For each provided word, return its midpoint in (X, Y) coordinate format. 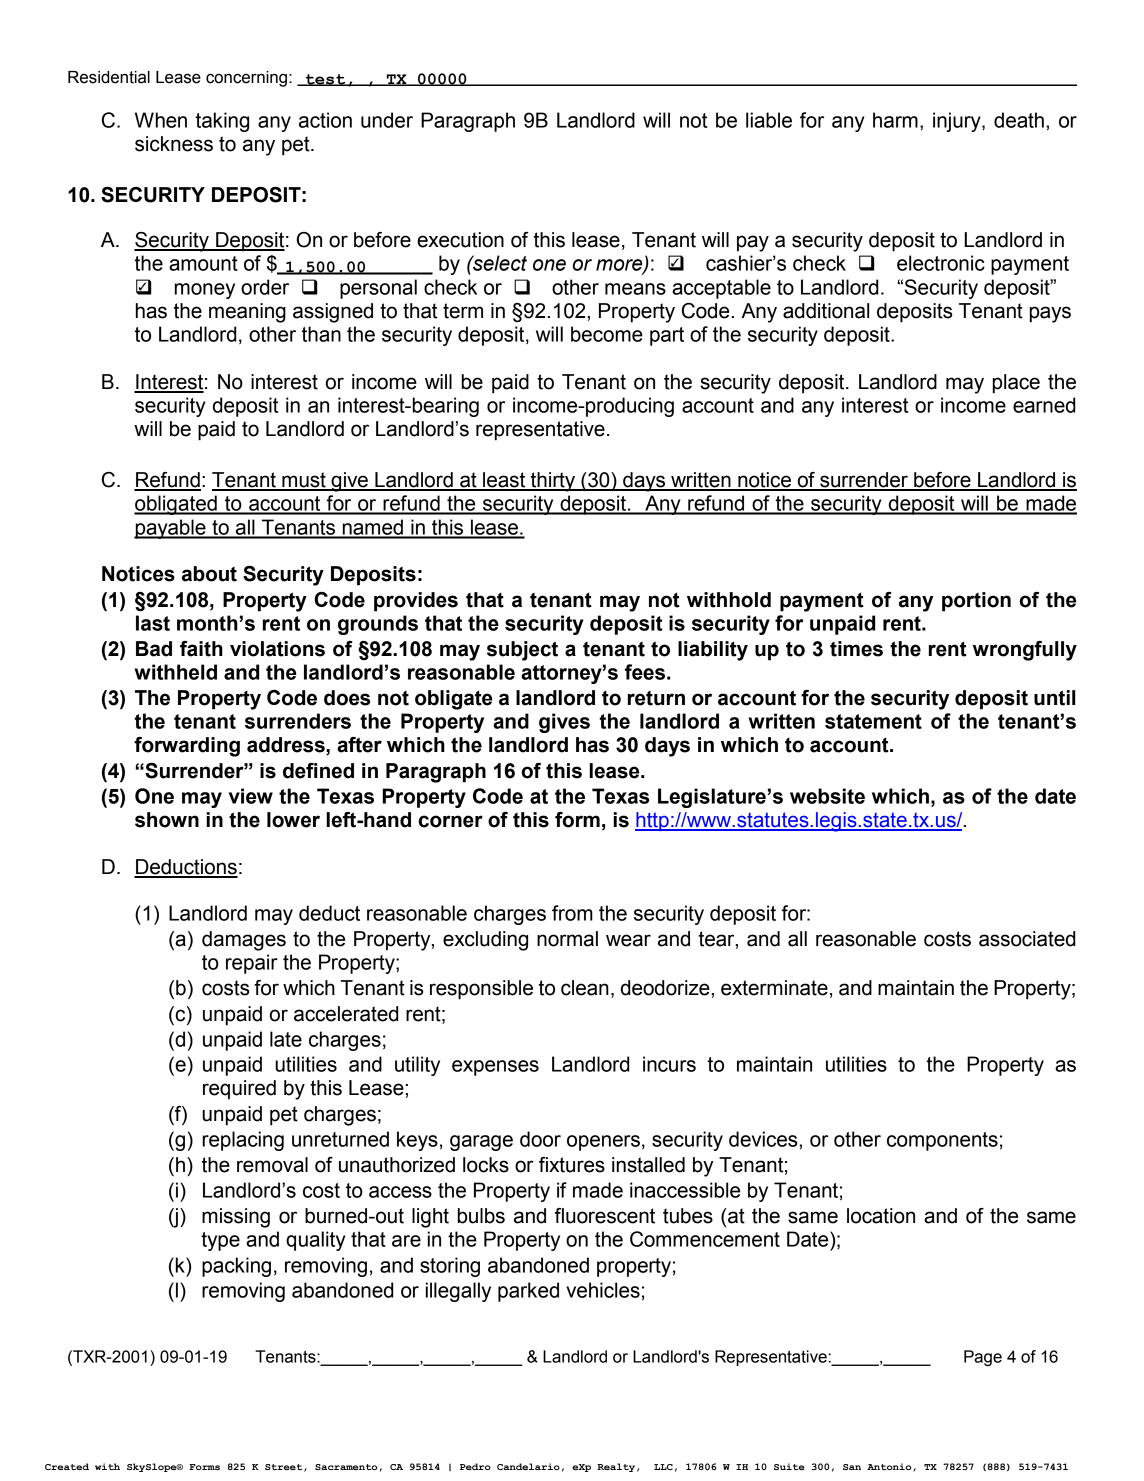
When (161, 120)
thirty (553, 482)
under (387, 120)
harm (895, 120)
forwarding (187, 747)
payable (171, 529)
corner (451, 821)
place (1016, 384)
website (827, 796)
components (942, 1141)
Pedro (475, 1466)
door (540, 1139)
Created (67, 1466)
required (239, 1090)
